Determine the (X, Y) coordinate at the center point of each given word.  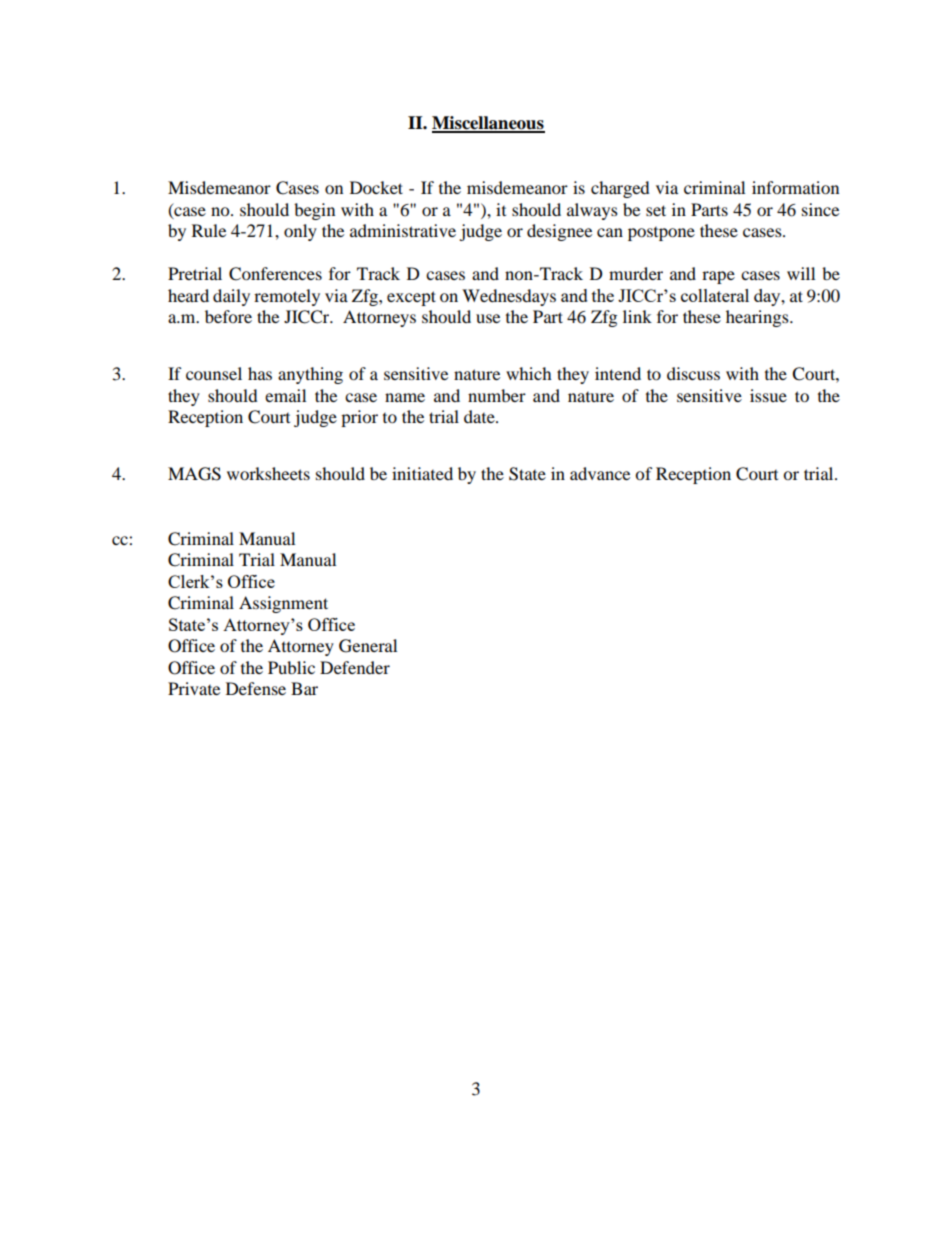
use (488, 318)
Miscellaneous (488, 124)
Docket (376, 187)
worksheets (268, 473)
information (795, 187)
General (368, 646)
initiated (422, 473)
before (228, 316)
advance (600, 473)
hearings (758, 318)
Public (291, 667)
